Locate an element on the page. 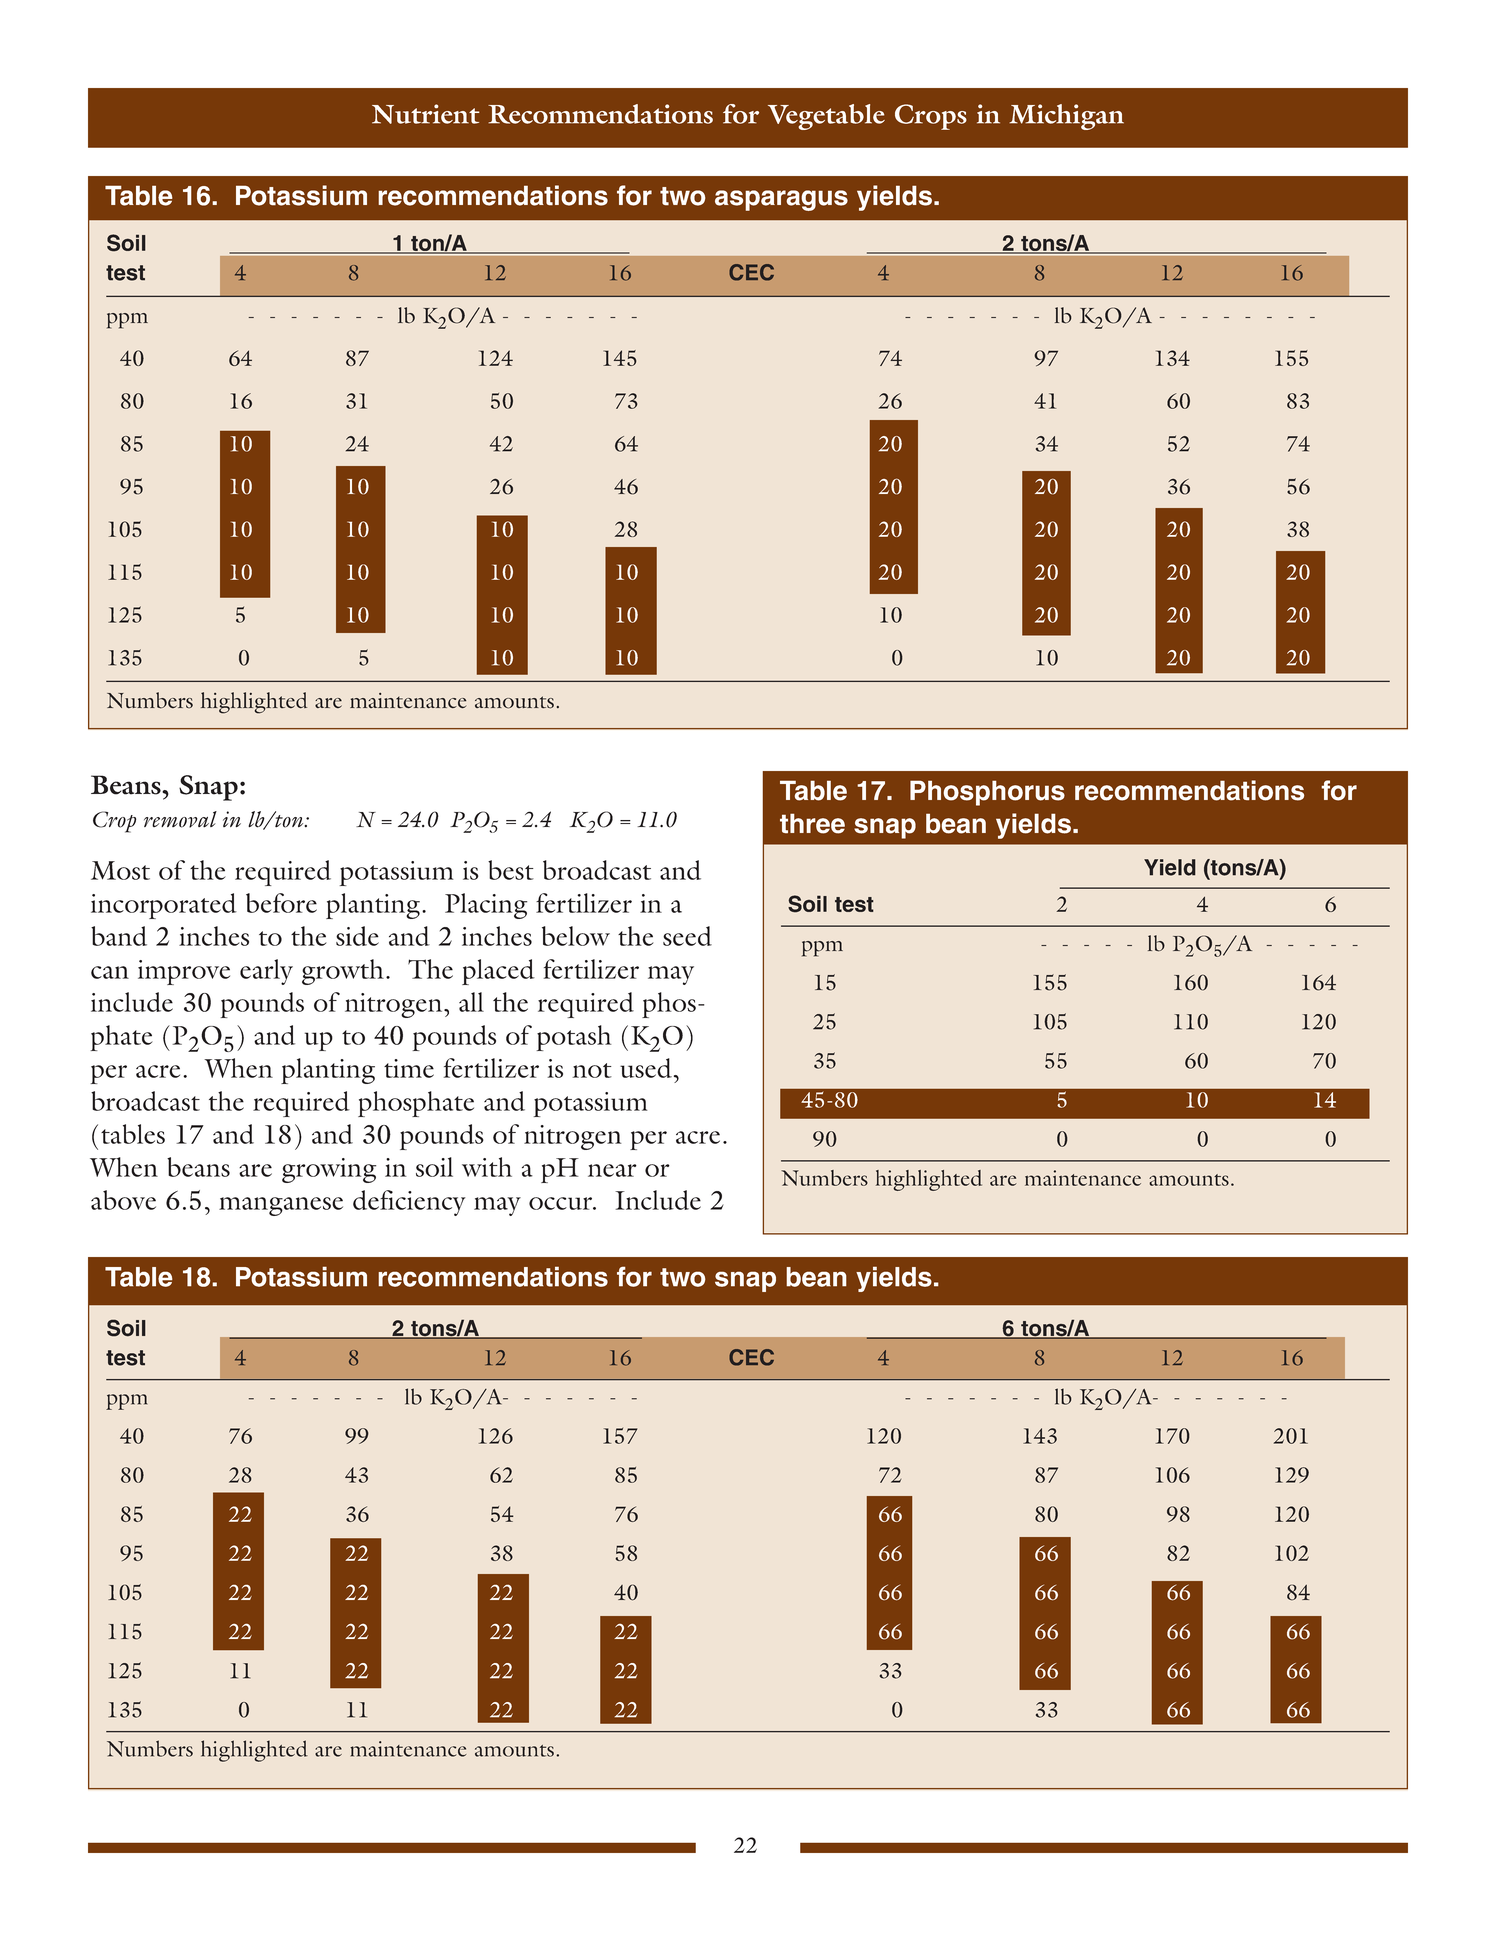  below is located at coordinates (576, 936).
